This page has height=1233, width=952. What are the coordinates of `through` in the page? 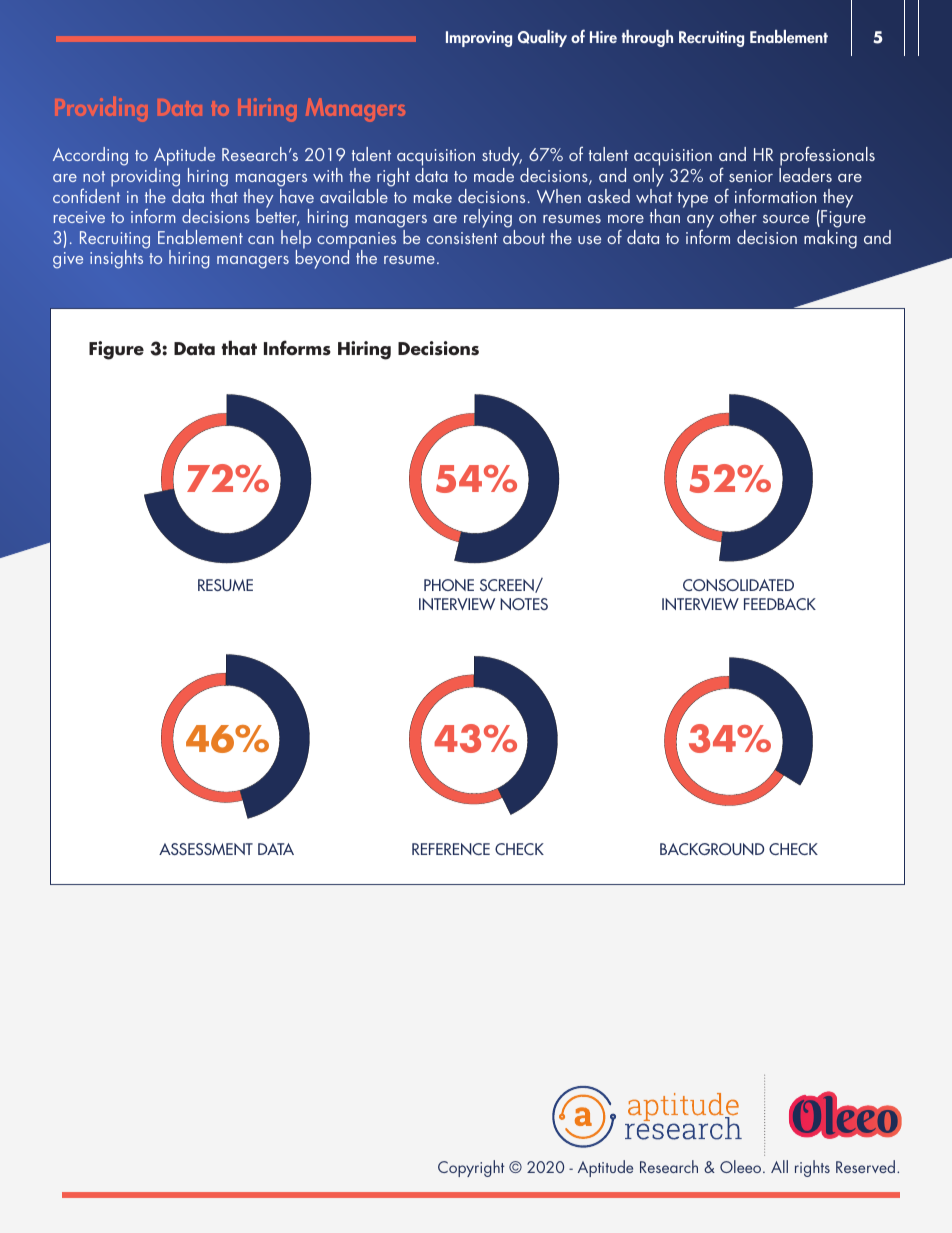 It's located at (647, 38).
